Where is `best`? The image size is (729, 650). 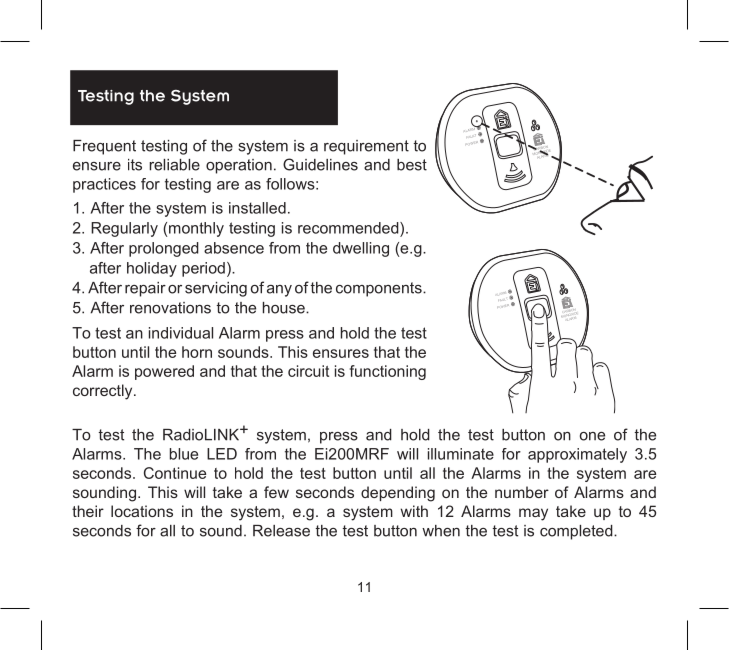 best is located at coordinates (412, 165).
